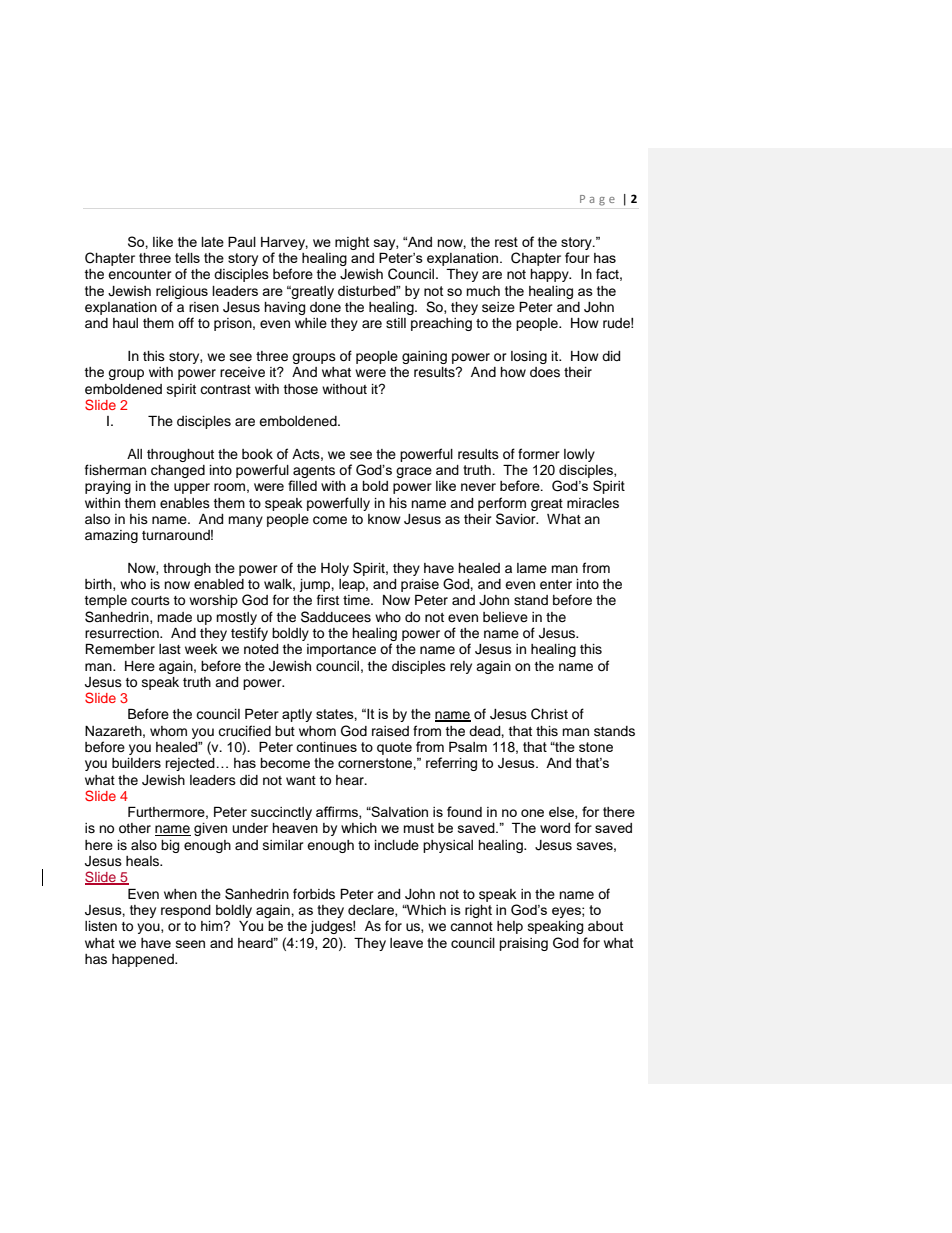  What do you see at coordinates (352, 243) in the screenshot?
I see `might` at bounding box center [352, 243].
